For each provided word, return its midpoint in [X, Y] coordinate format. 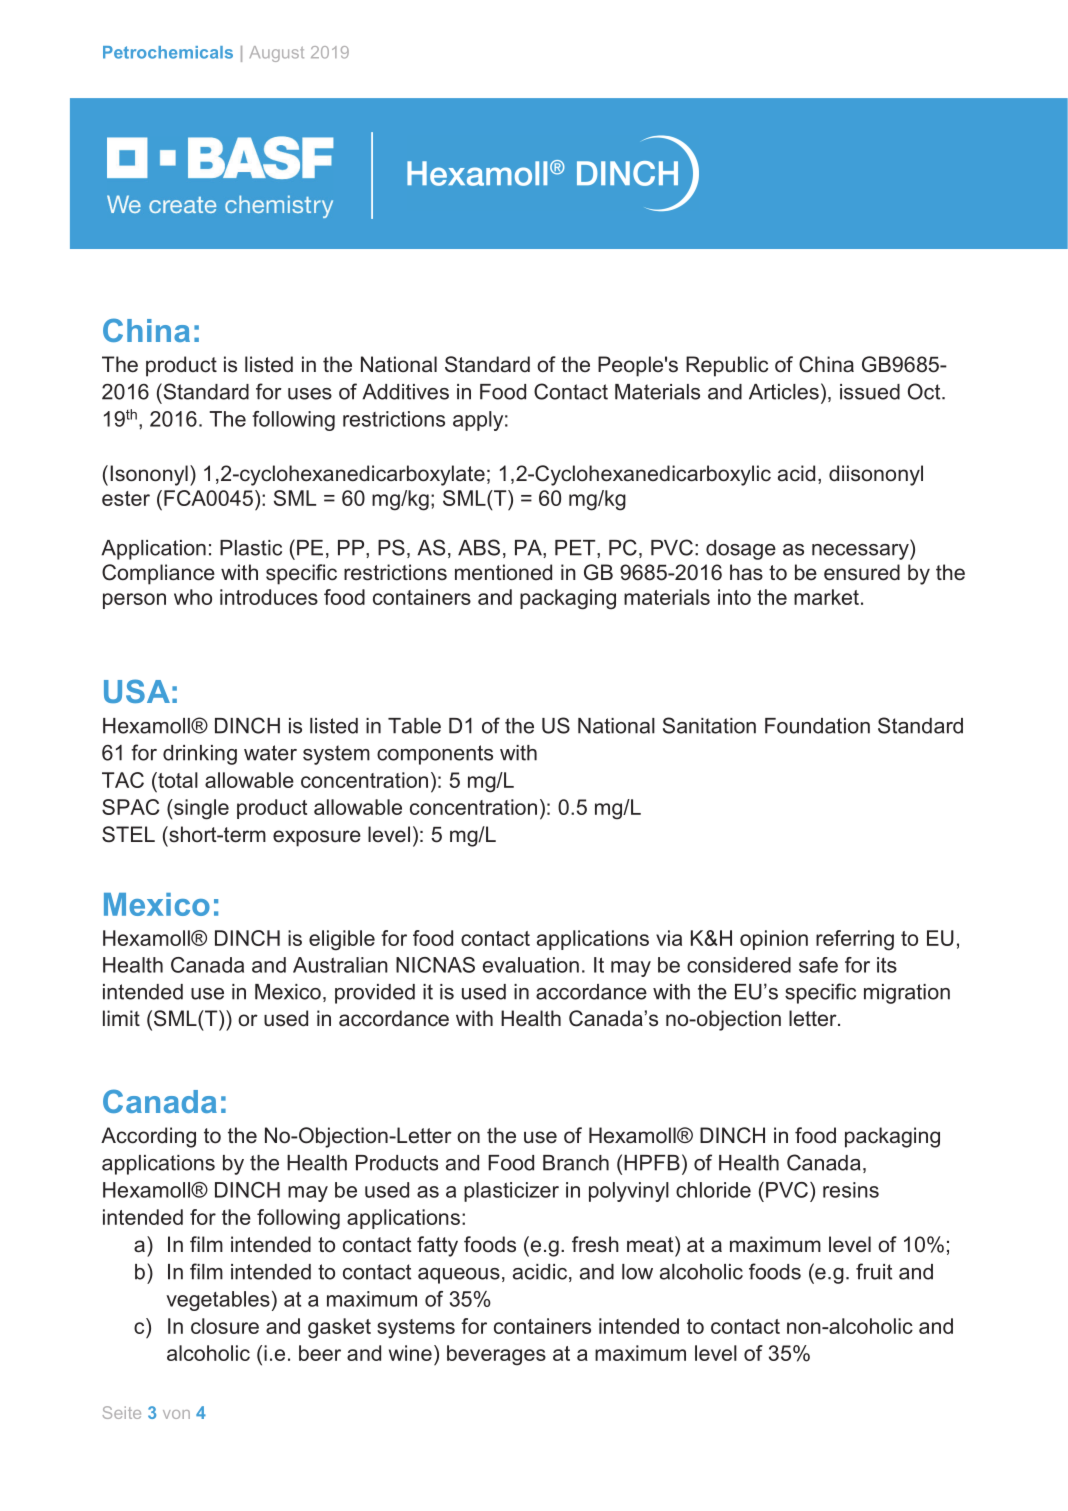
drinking [200, 755]
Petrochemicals [168, 52]
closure [225, 1326]
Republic [727, 366]
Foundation [817, 726]
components [435, 755]
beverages [496, 1355]
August [276, 54]
